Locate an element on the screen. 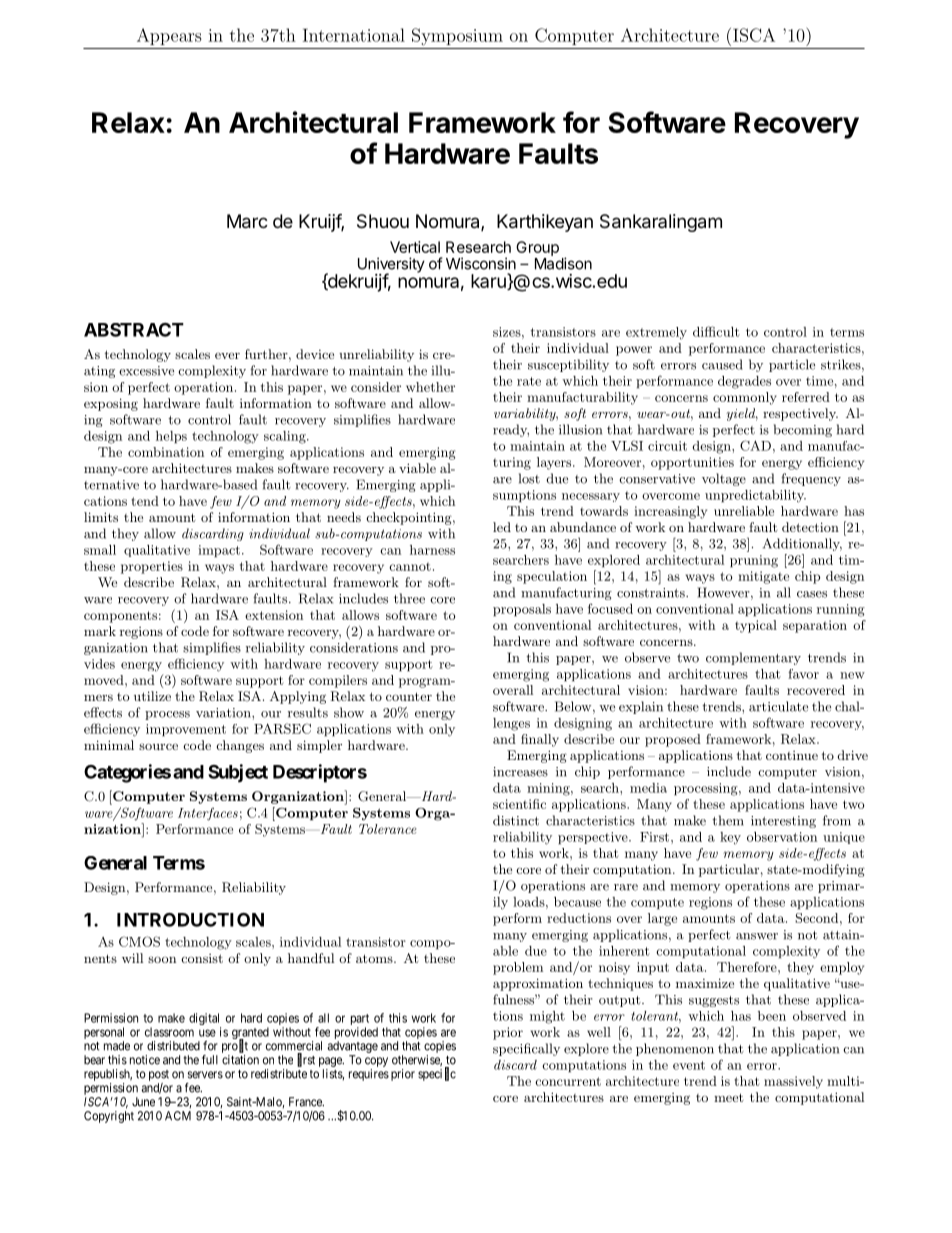  Symposium is located at coordinates (457, 37).
